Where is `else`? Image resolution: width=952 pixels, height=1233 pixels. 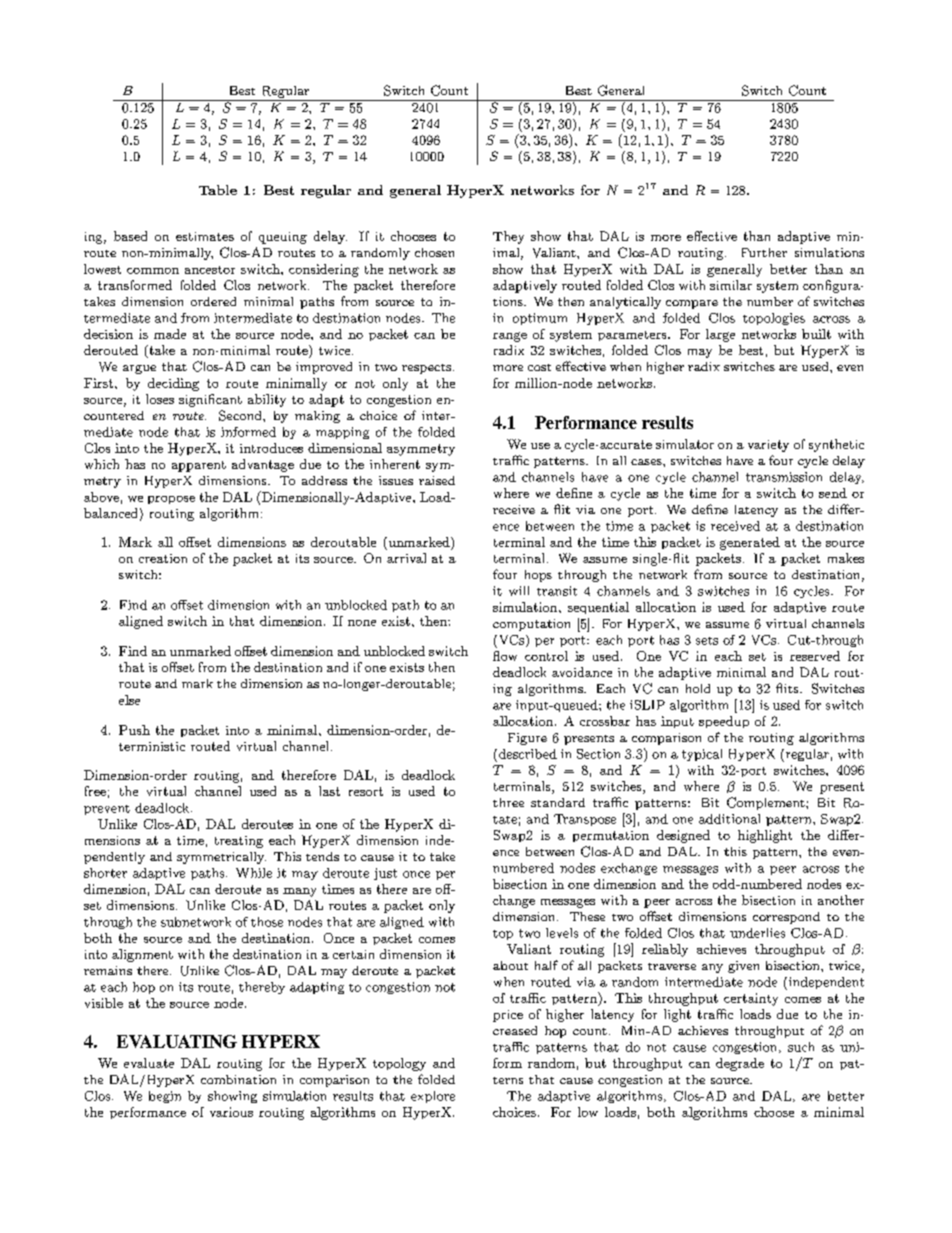 else is located at coordinates (129, 700).
